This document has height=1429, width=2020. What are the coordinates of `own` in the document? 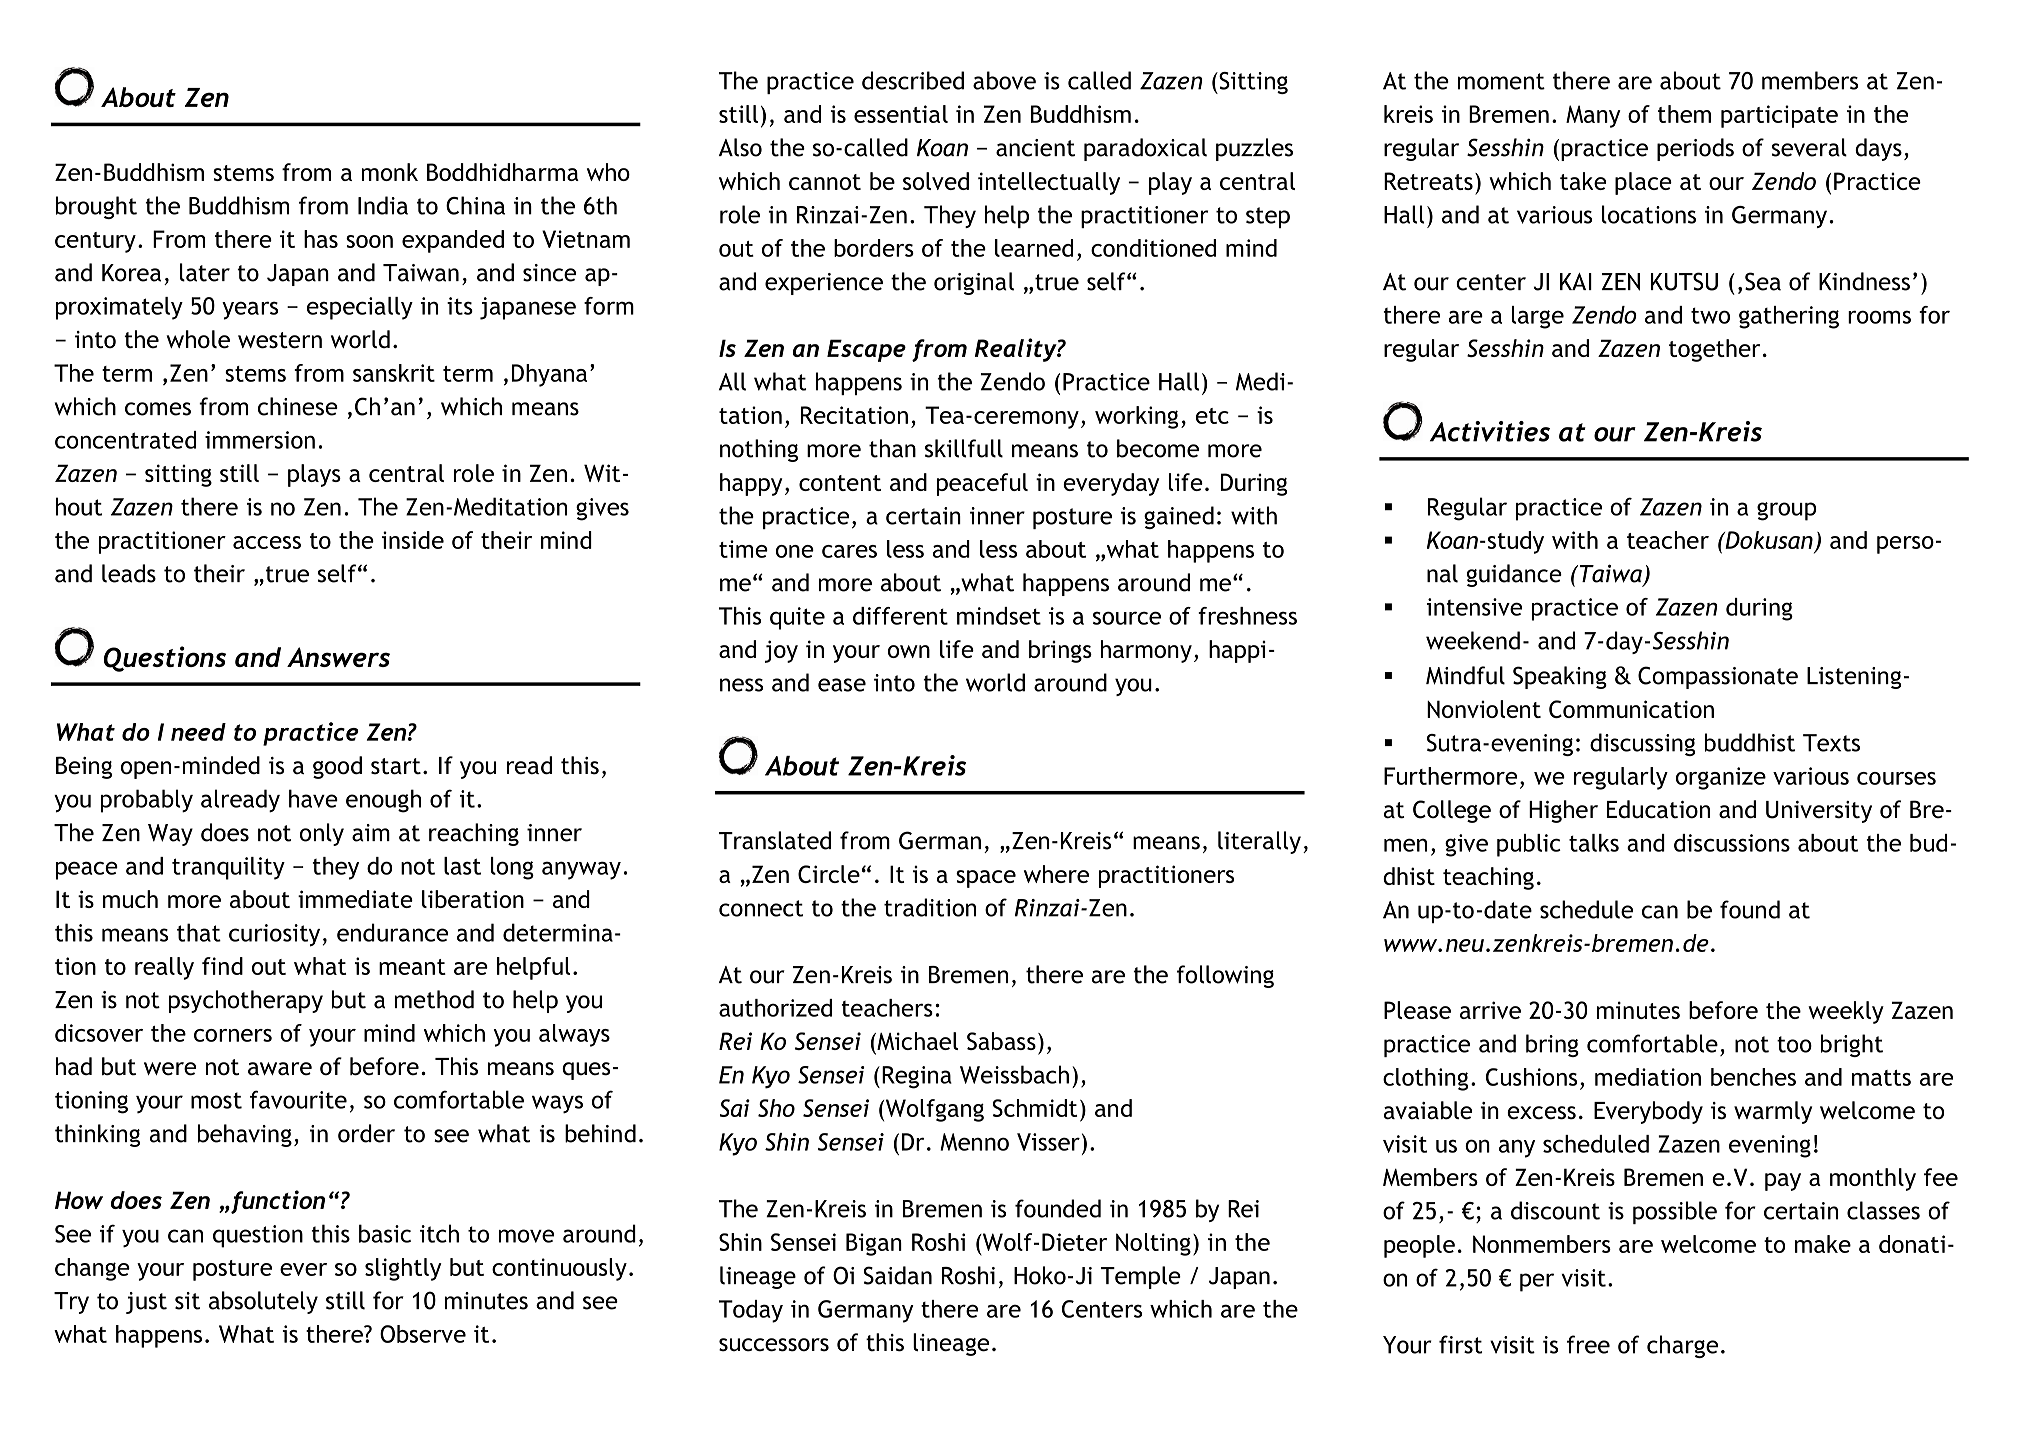 It's located at (909, 651).
